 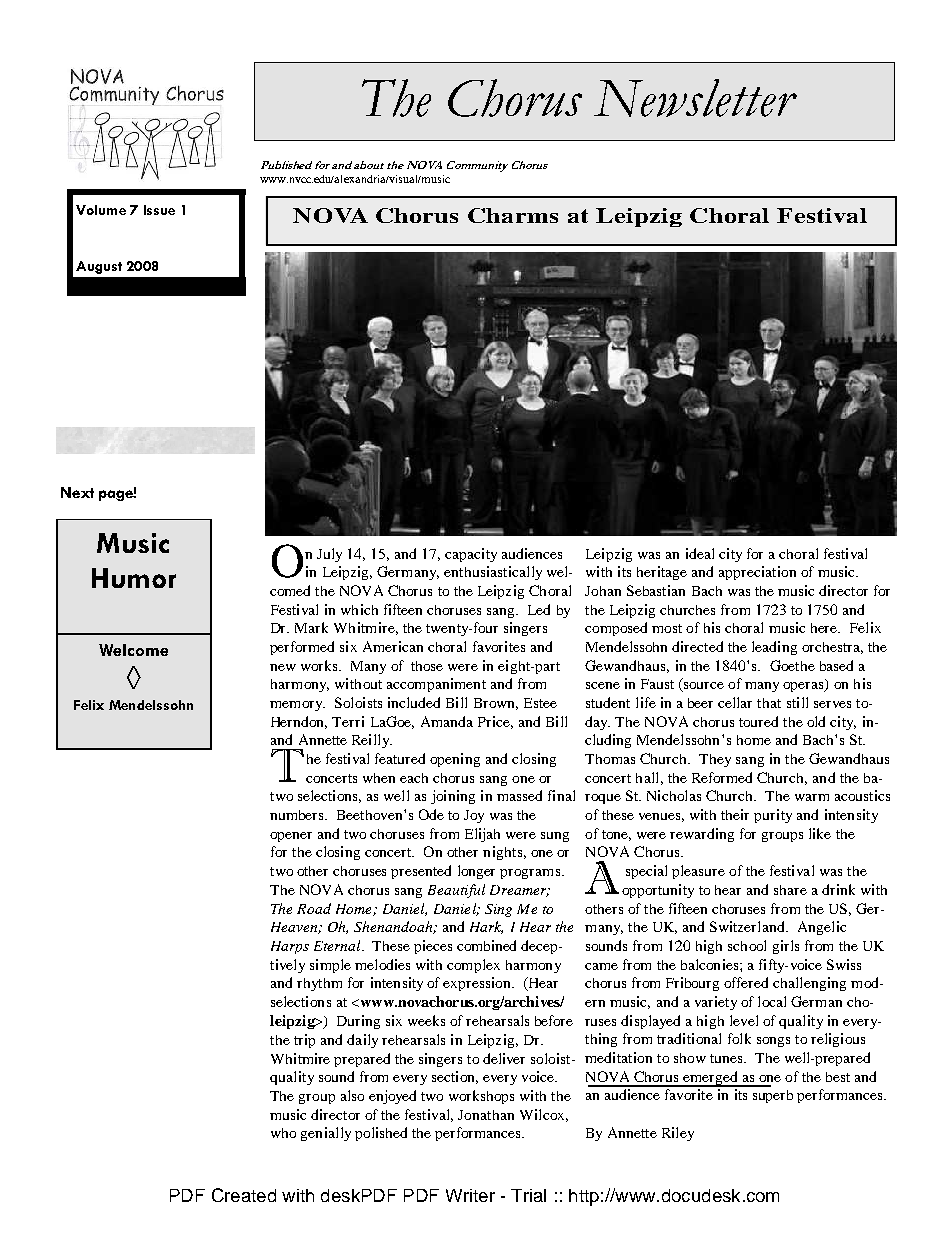 I want to click on Humor, so click(x=134, y=578).
